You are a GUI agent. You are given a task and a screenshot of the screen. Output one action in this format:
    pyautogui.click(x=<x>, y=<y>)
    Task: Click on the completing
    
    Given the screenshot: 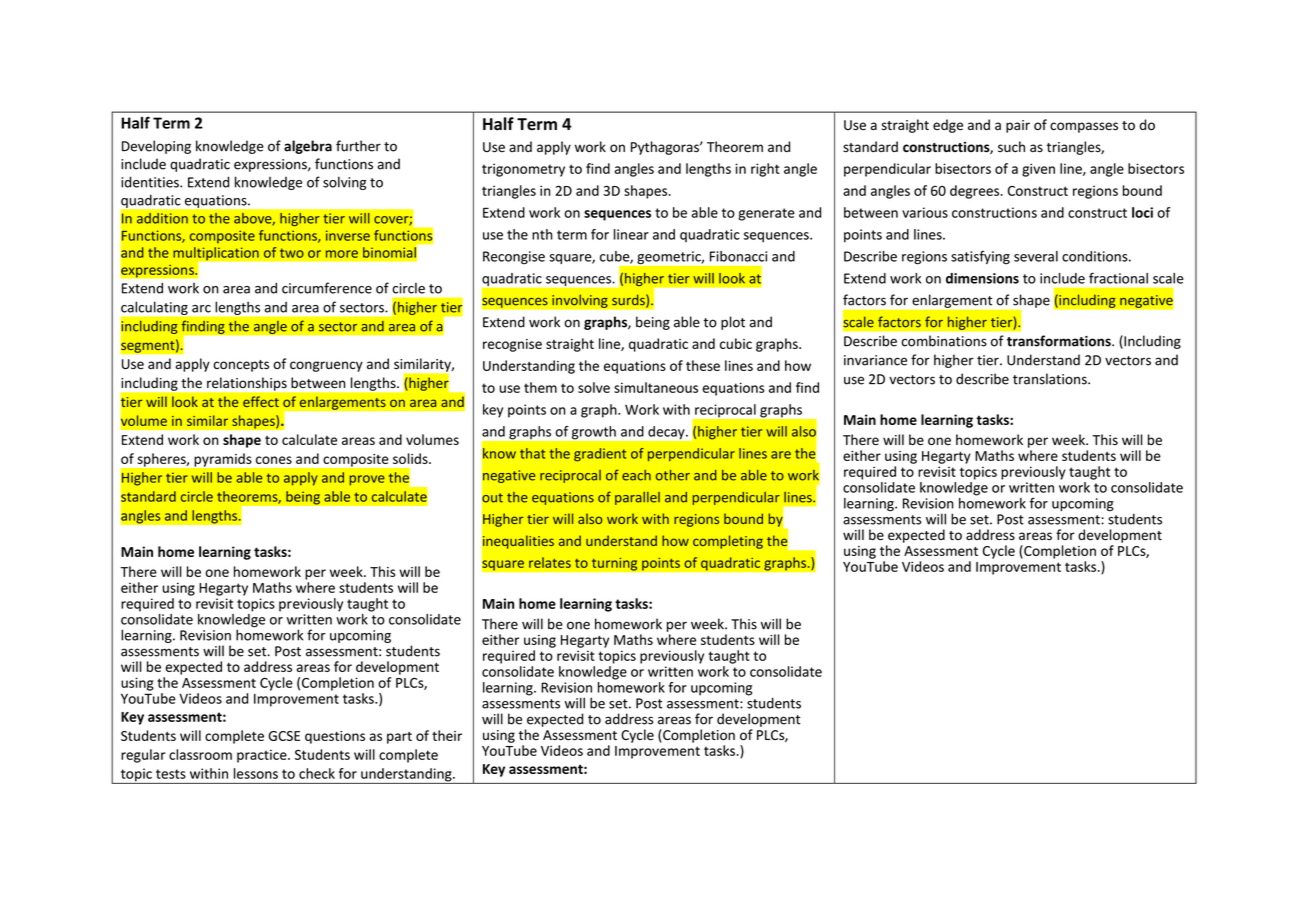 What is the action you would take?
    pyautogui.click(x=728, y=542)
